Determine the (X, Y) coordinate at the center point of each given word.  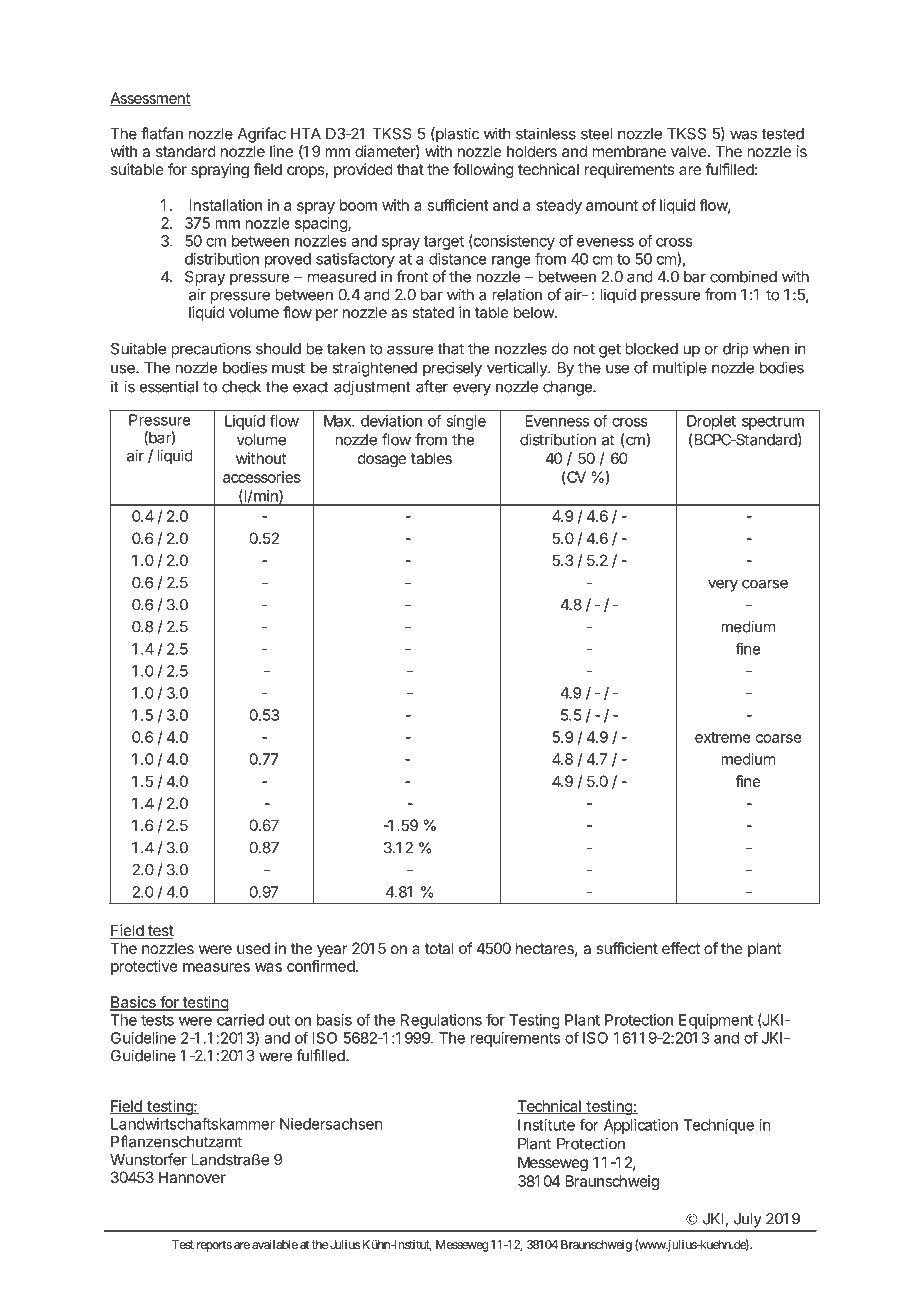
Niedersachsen (331, 1124)
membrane (629, 151)
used (253, 948)
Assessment (150, 99)
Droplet (711, 422)
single (466, 422)
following (483, 171)
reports (214, 1246)
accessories (262, 477)
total (439, 948)
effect (681, 948)
